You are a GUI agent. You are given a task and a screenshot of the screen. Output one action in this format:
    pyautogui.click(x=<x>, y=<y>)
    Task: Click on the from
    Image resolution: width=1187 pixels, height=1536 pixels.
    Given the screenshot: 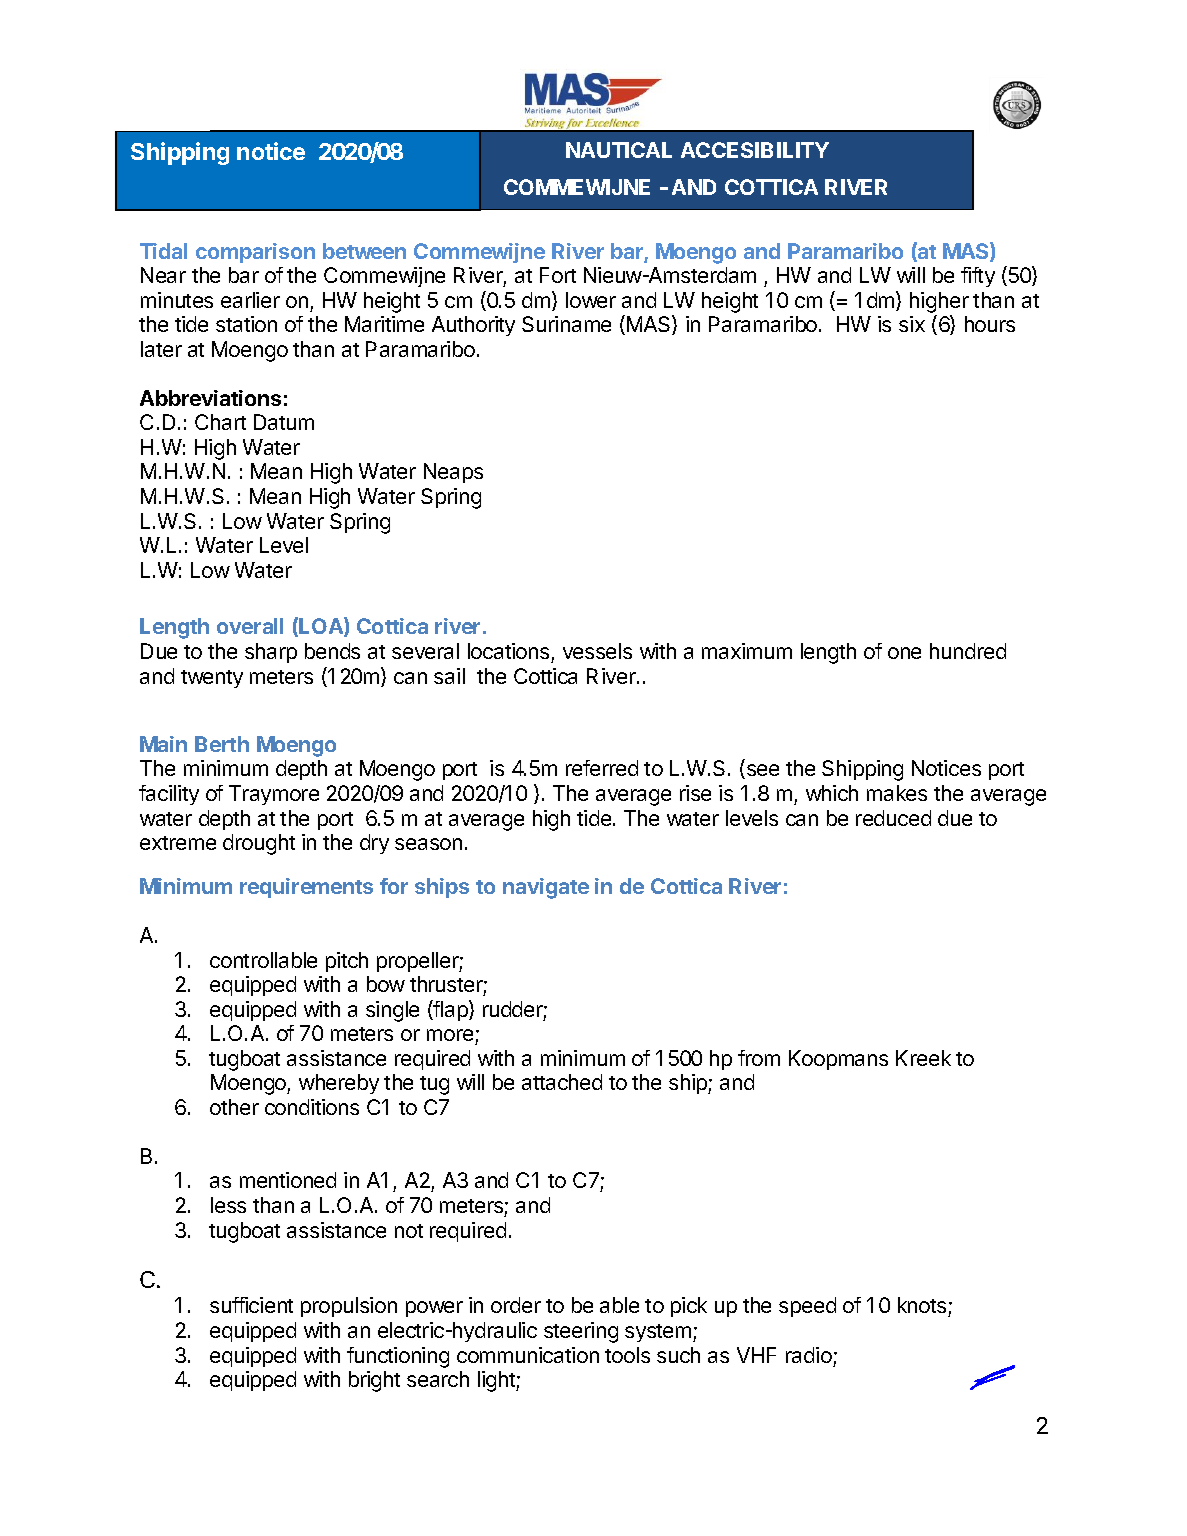 What is the action you would take?
    pyautogui.click(x=759, y=1058)
